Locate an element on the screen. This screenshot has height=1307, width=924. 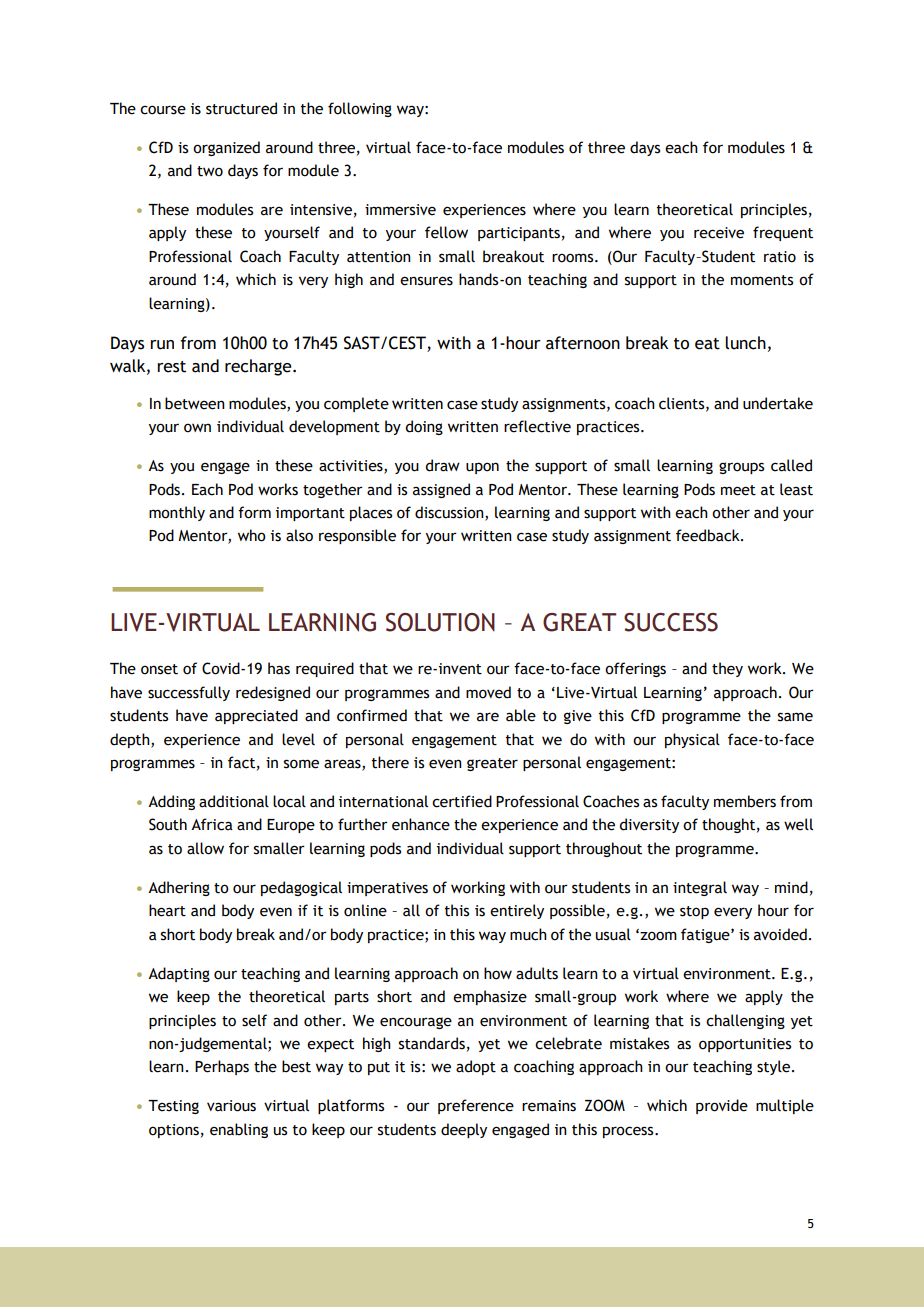
receive is located at coordinates (719, 233).
